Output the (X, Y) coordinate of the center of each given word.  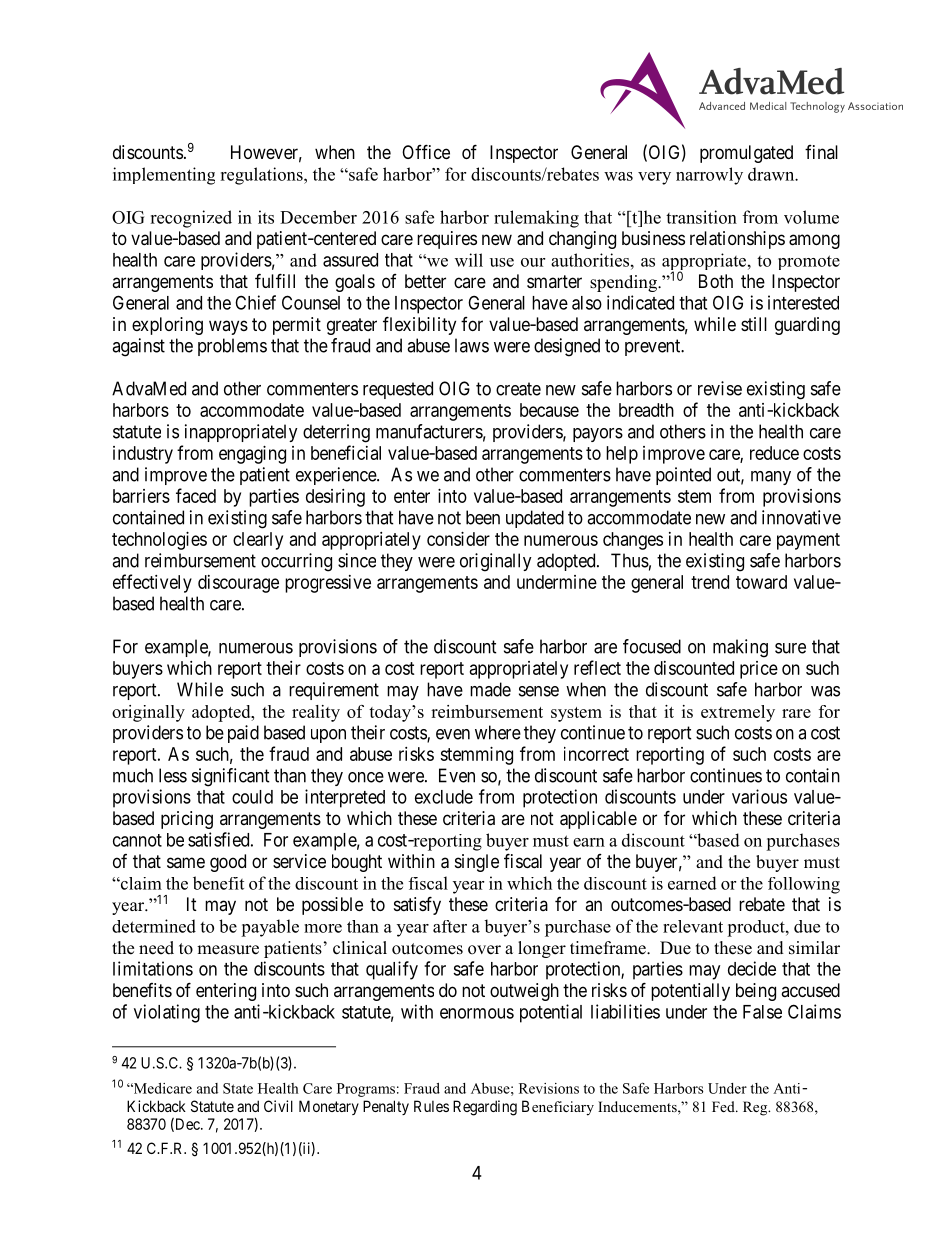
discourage (238, 584)
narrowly (709, 176)
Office (426, 151)
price (759, 670)
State (238, 1088)
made (490, 689)
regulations (262, 176)
